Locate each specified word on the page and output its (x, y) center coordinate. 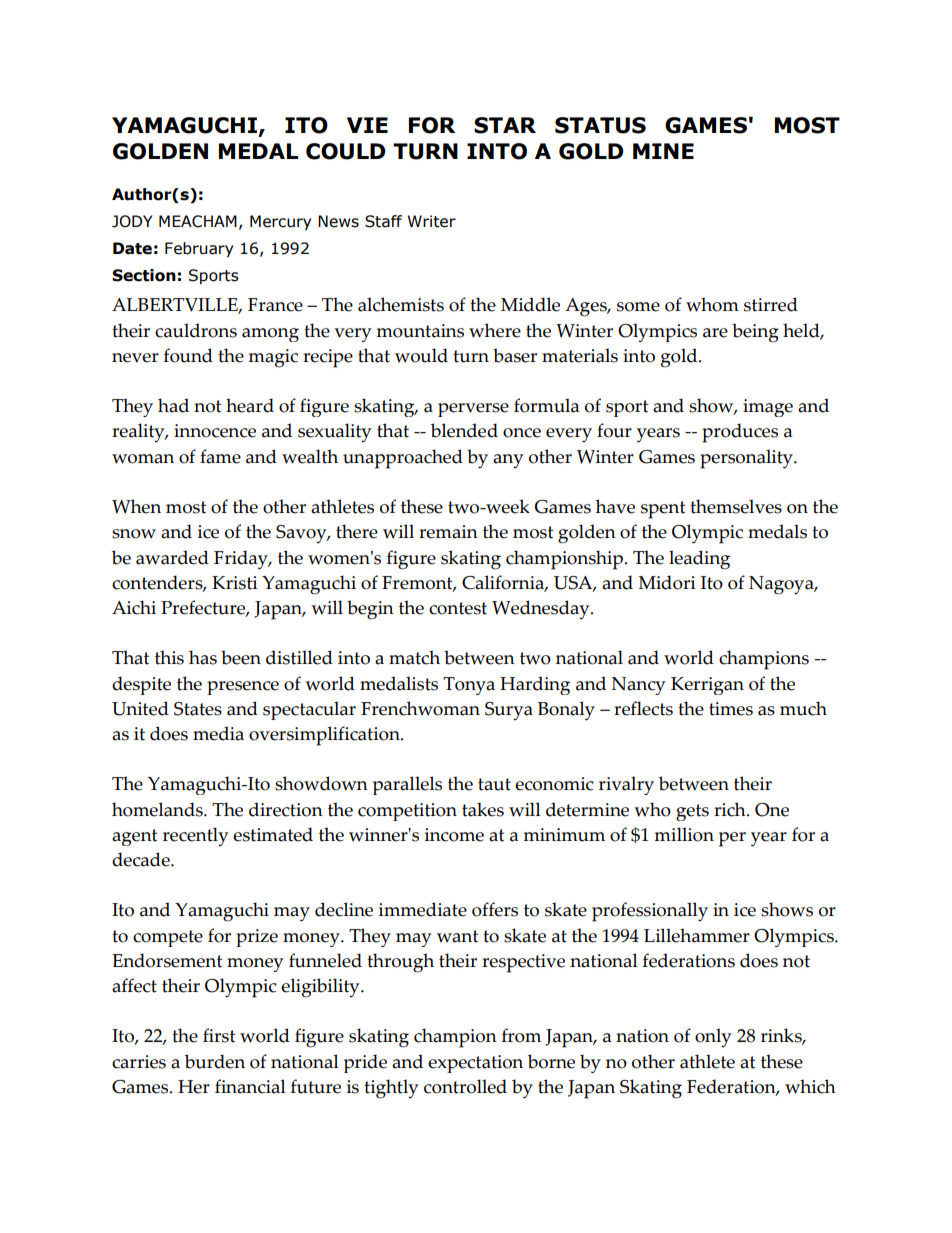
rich (731, 809)
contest (458, 608)
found (188, 355)
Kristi (235, 583)
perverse (473, 410)
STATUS (600, 125)
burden (215, 1061)
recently (195, 837)
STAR (505, 125)
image (768, 408)
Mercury (280, 222)
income (454, 835)
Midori (667, 582)
